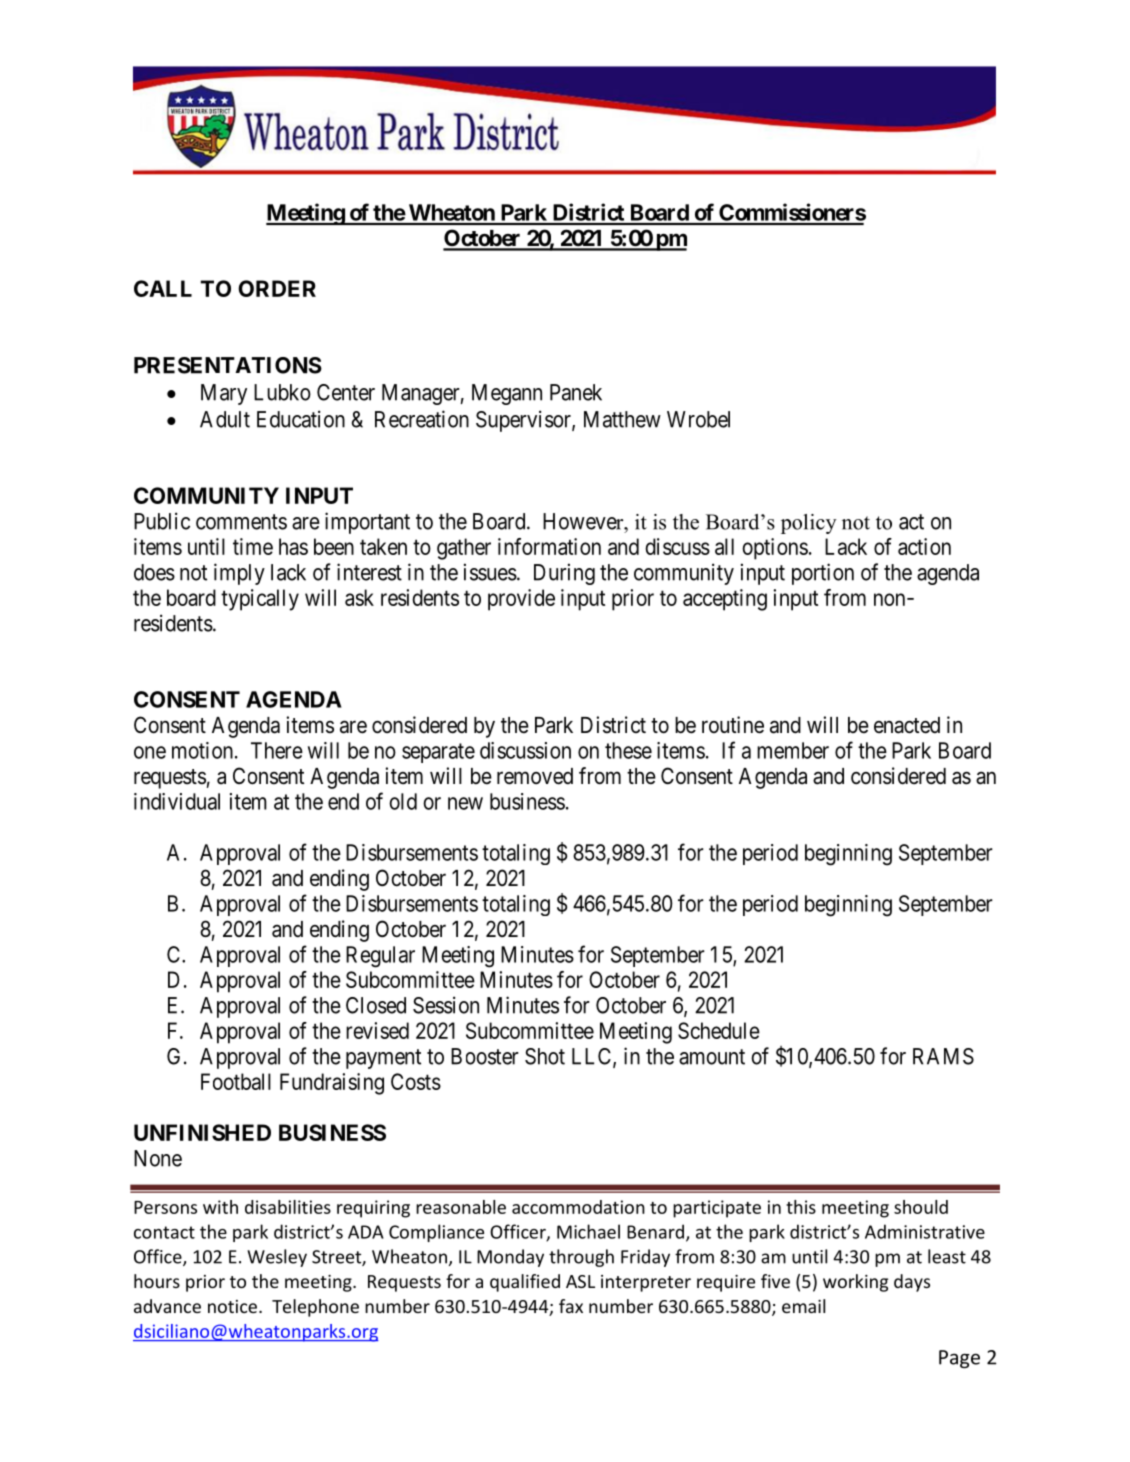 Image resolution: width=1130 pixels, height=1462 pixels. Describe the element at coordinates (564, 574) in the screenshot. I see `During` at that location.
